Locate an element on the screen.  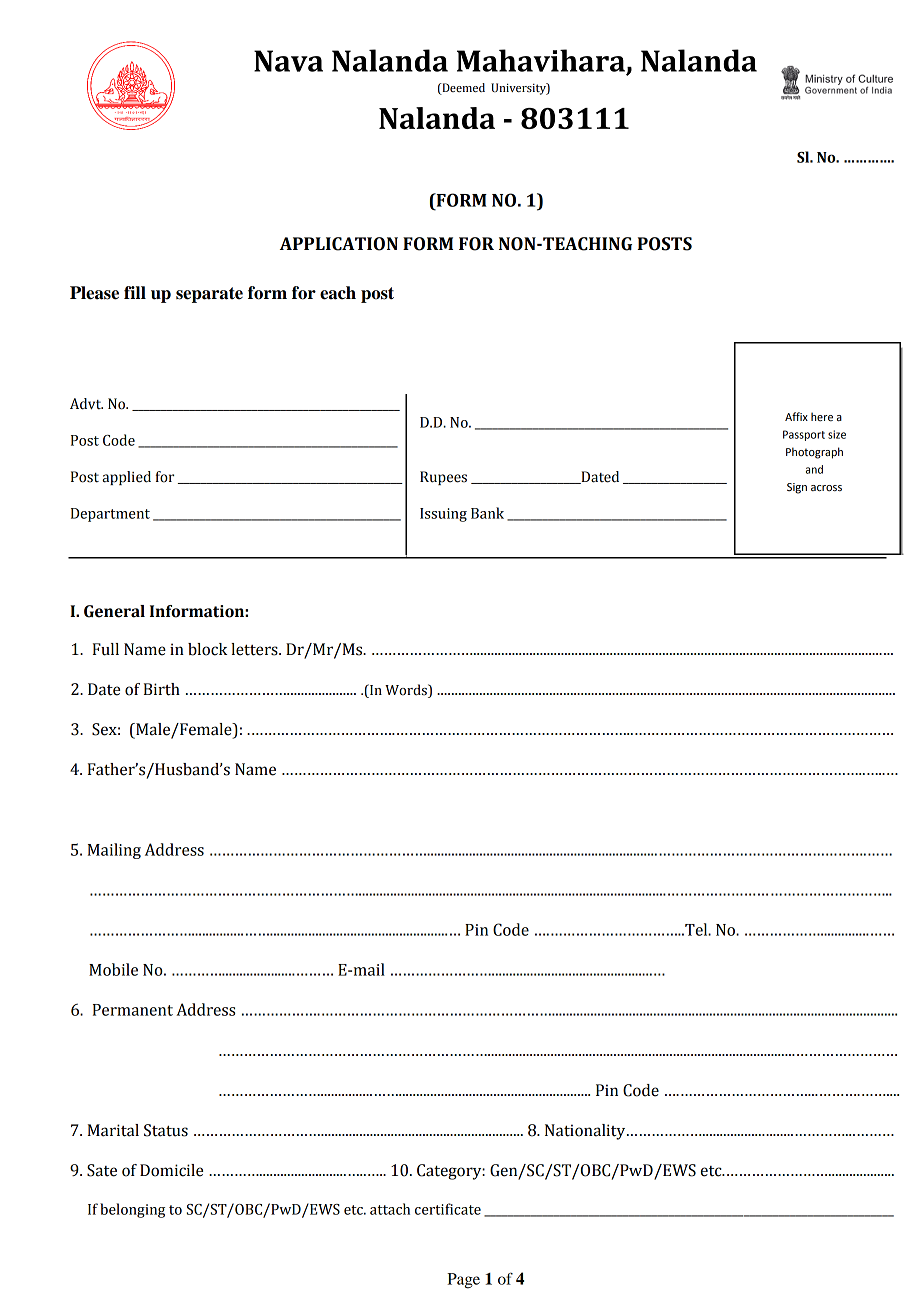
applied is located at coordinates (126, 478).
